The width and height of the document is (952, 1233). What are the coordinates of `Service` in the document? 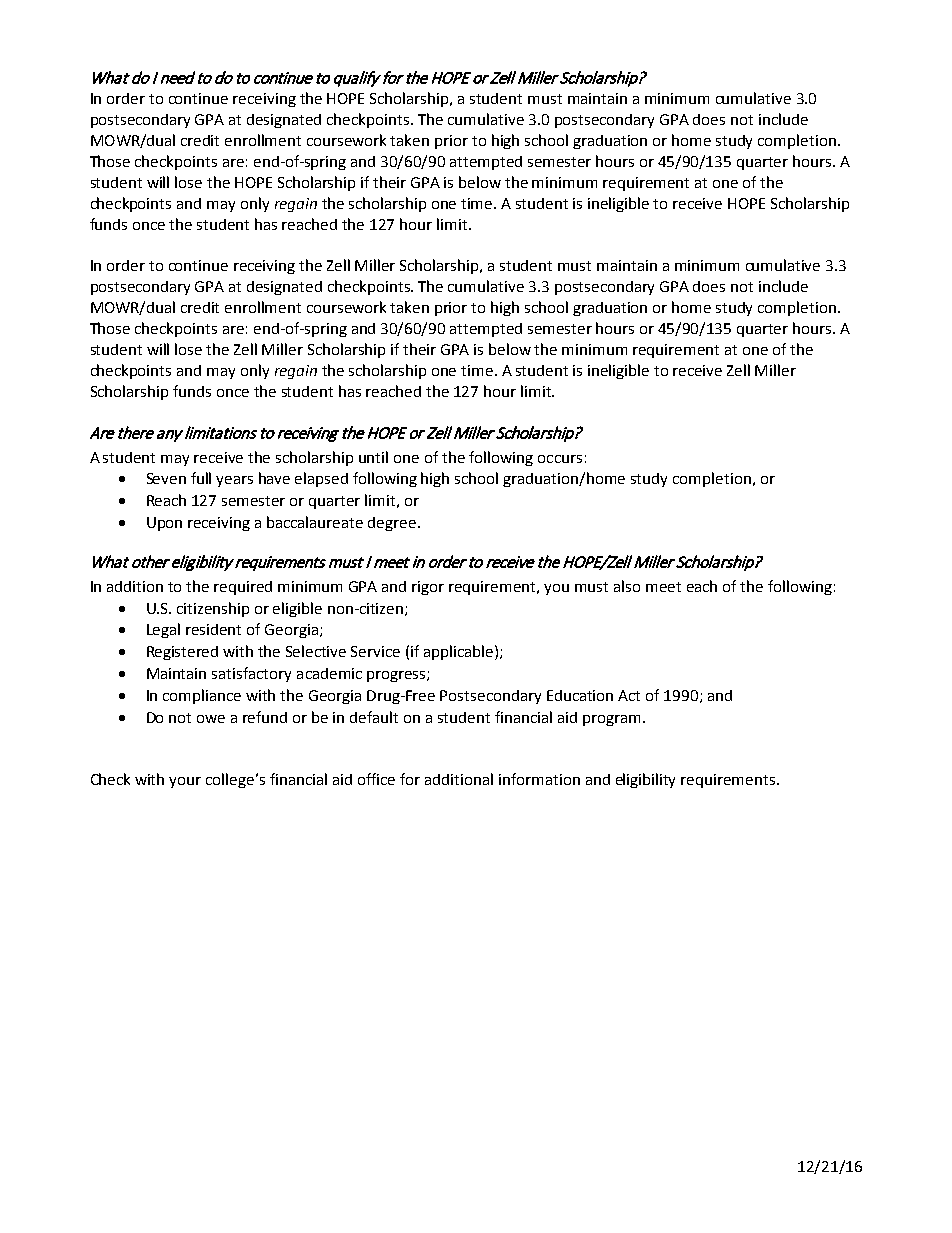 It's located at (375, 651).
